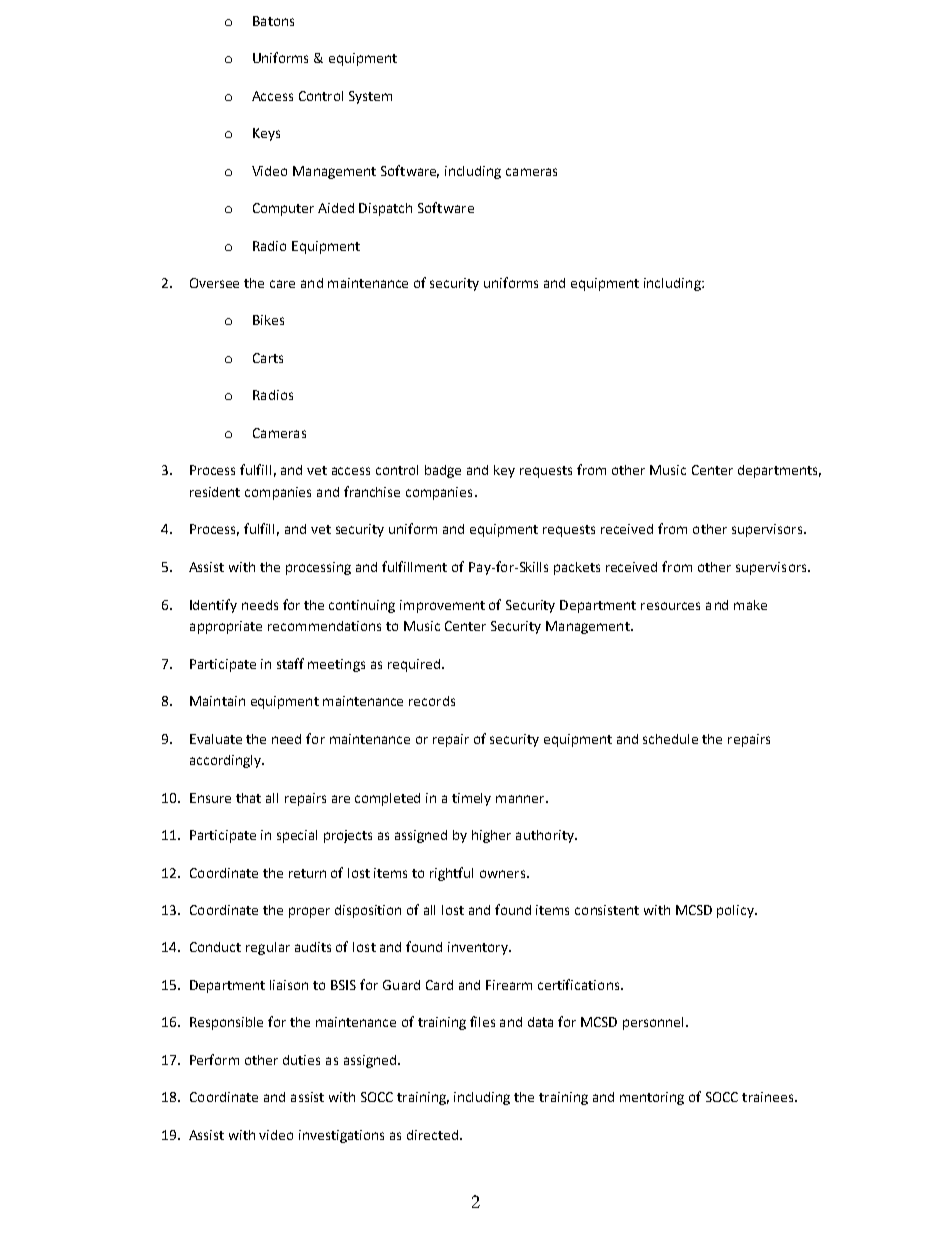 The image size is (952, 1233). What do you see at coordinates (577, 568) in the document?
I see `packets` at bounding box center [577, 568].
